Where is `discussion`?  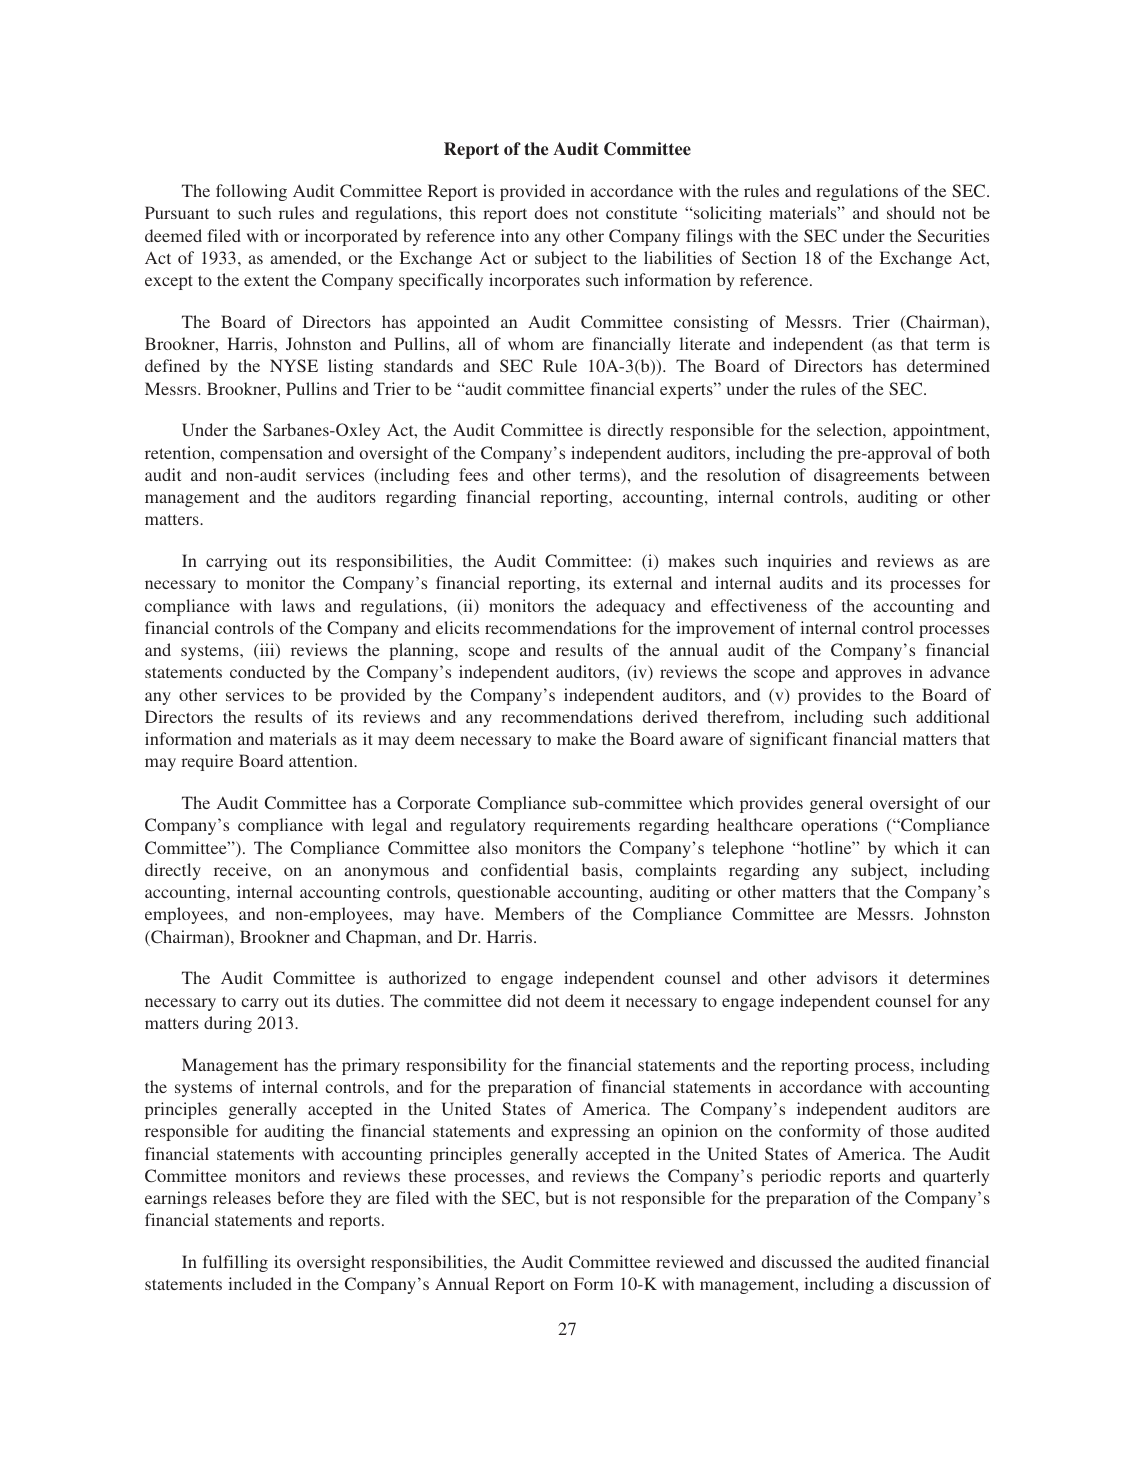 discussion is located at coordinates (931, 1283).
